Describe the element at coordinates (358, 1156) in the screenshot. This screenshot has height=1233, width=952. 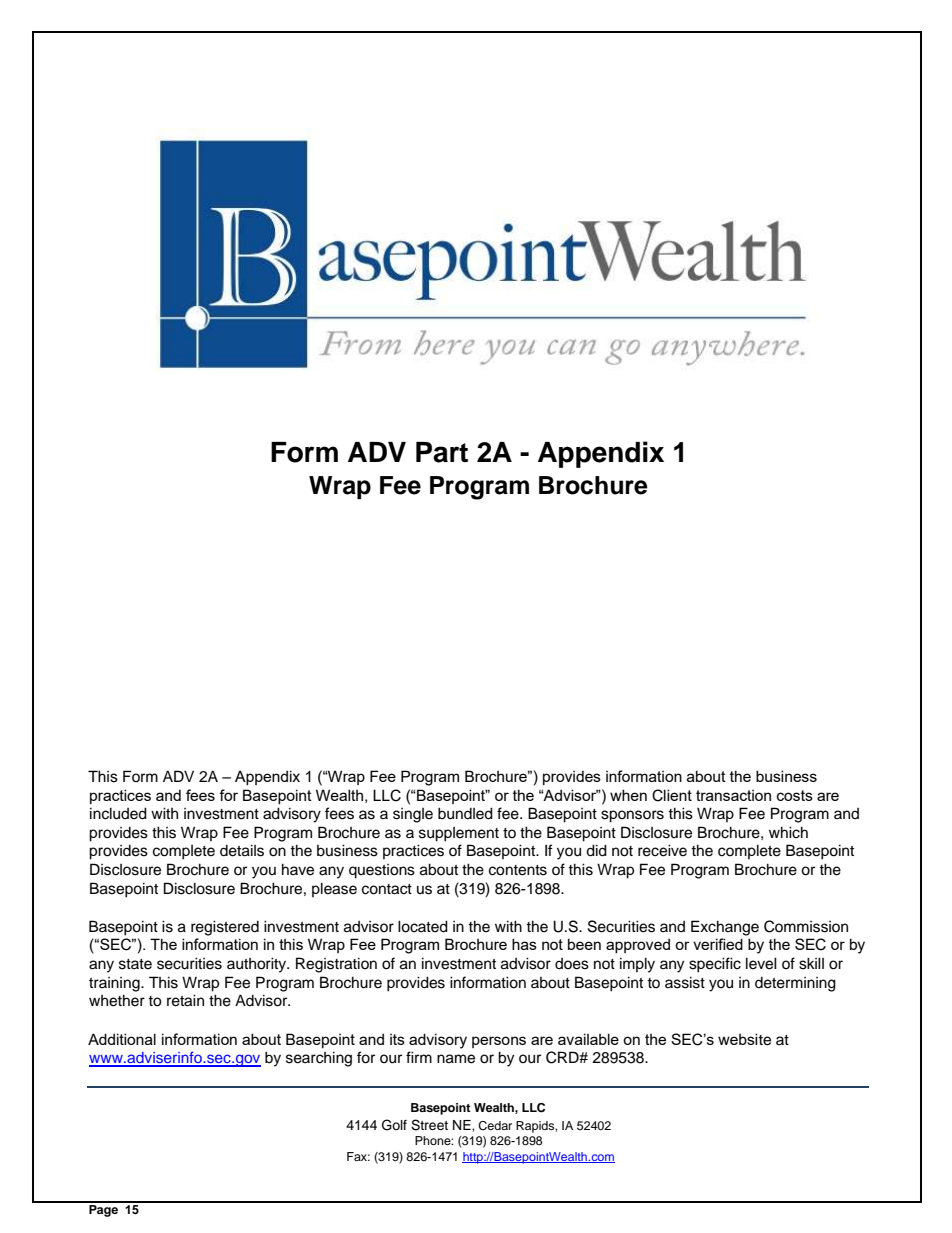
I see `Fax` at that location.
